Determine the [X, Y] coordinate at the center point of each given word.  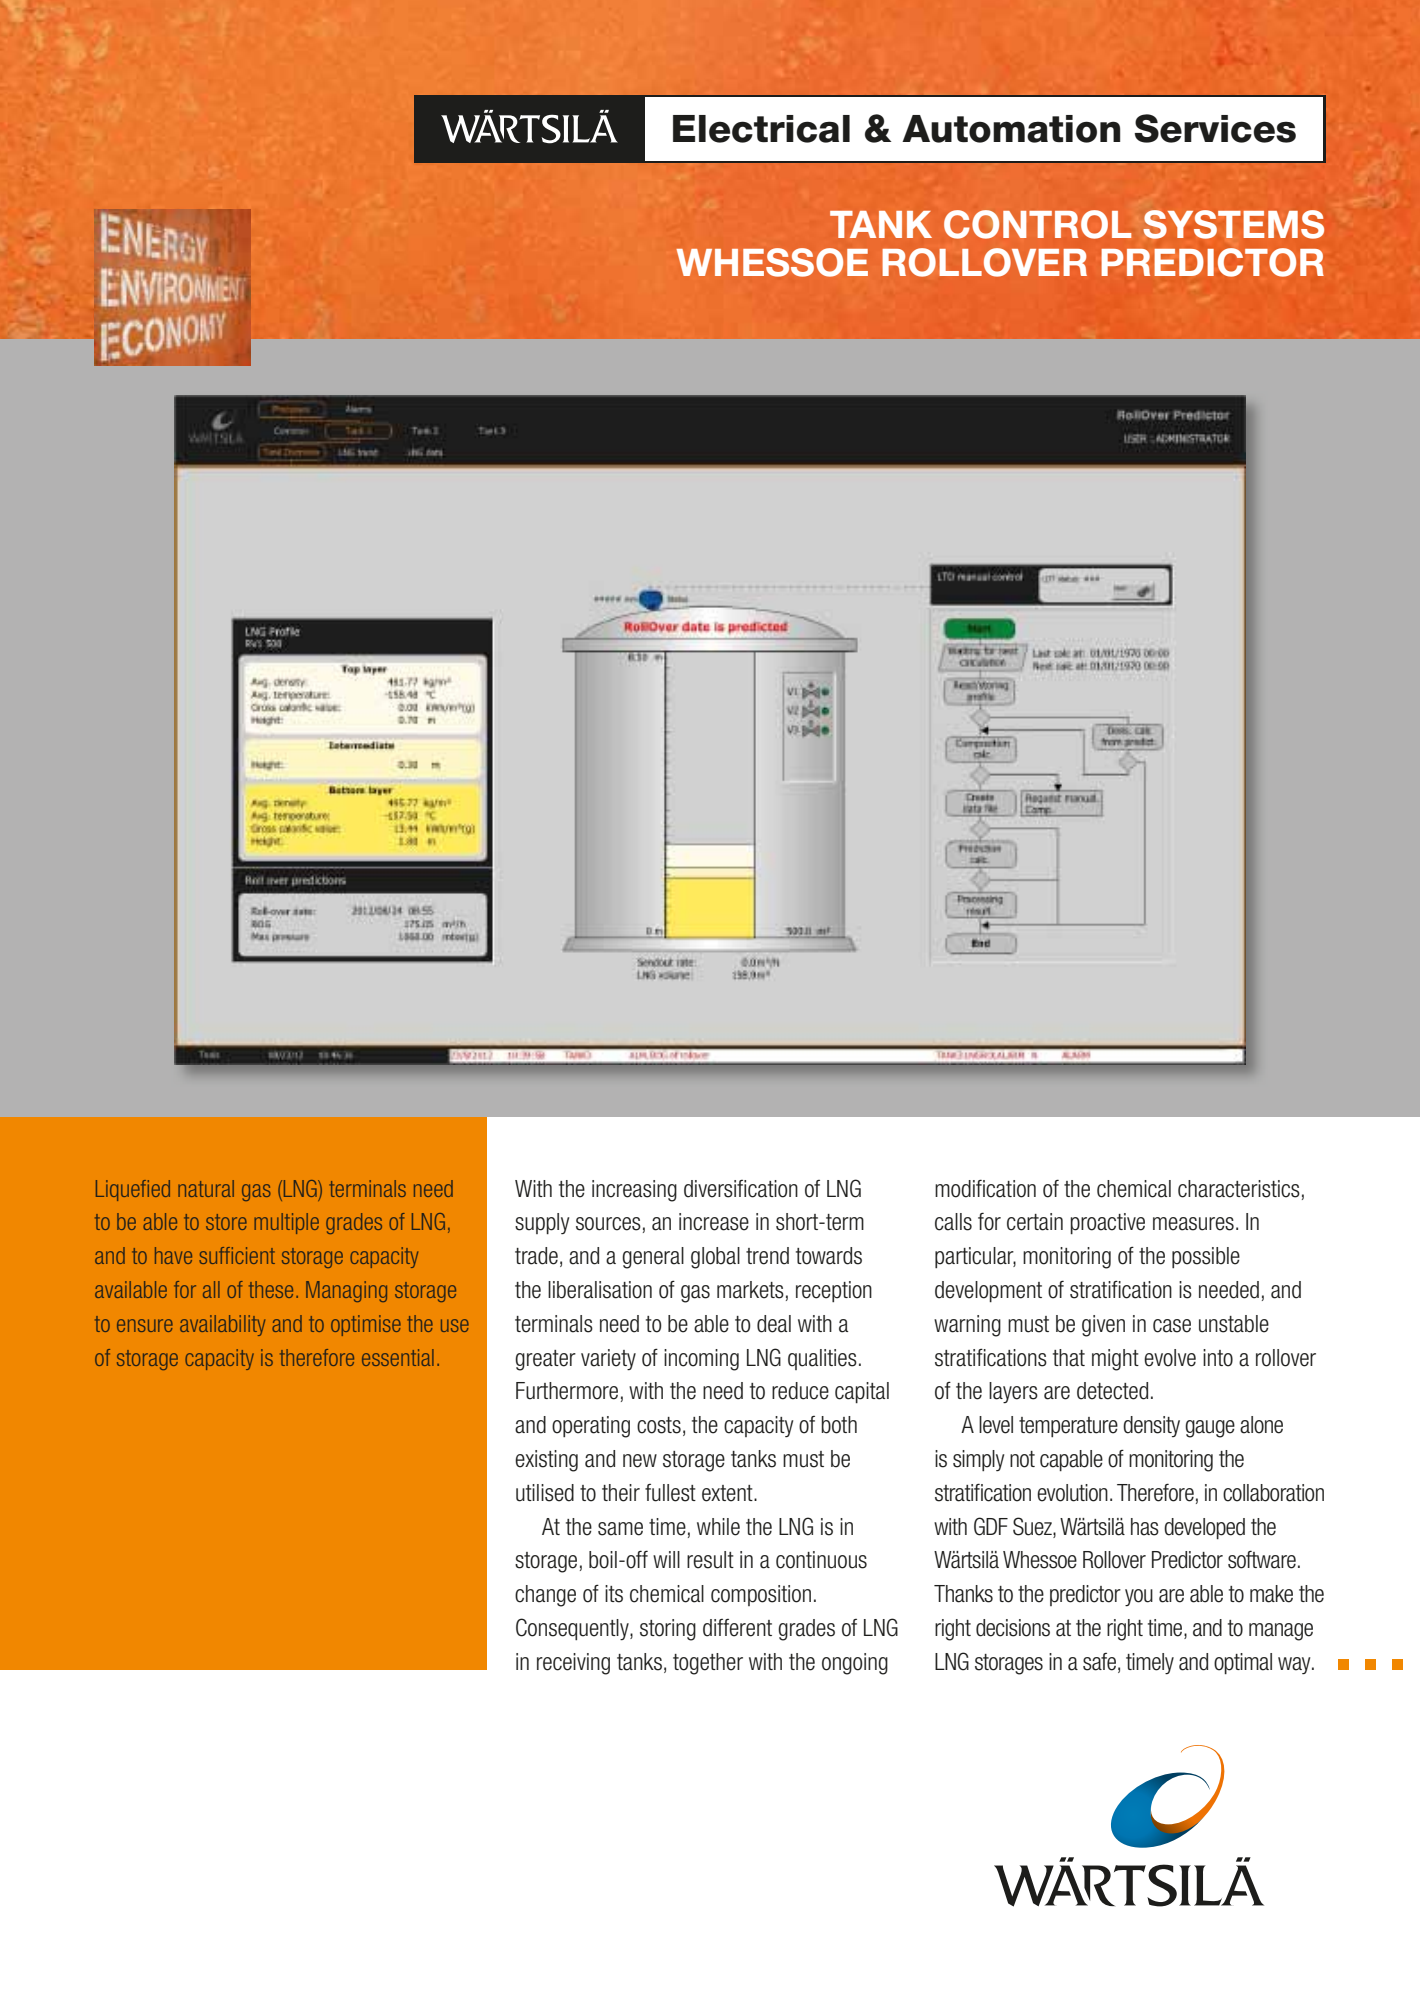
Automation [1011, 129]
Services [1215, 128]
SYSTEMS [1233, 224]
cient [255, 1255]
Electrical [761, 129]
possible [1206, 1257]
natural [206, 1188]
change [545, 1596]
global [715, 1258]
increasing [634, 1191]
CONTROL [1037, 224]
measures [1193, 1224]
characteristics [1239, 1189]
